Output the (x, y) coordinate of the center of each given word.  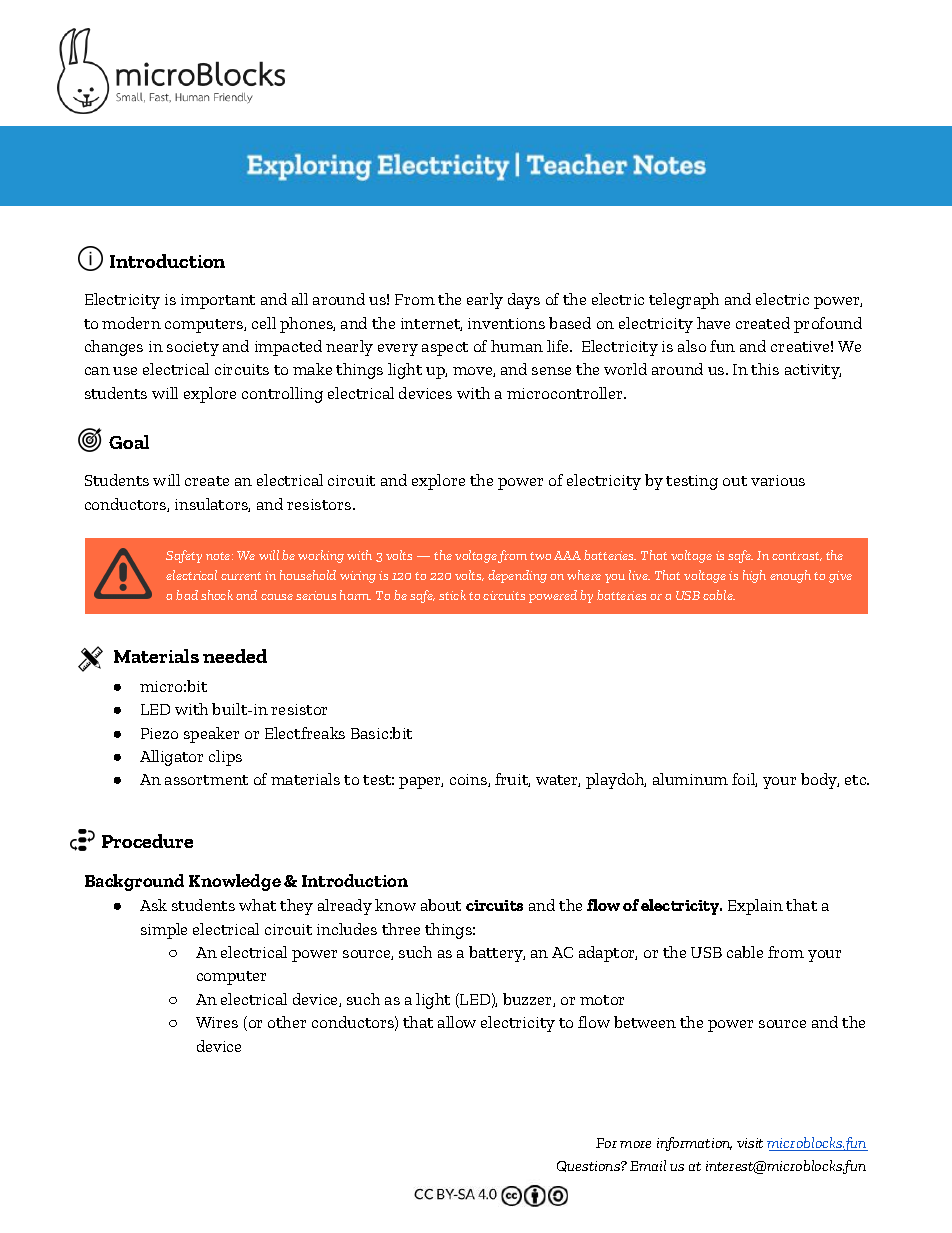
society (193, 348)
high (754, 576)
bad (187, 595)
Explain (755, 907)
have (713, 323)
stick (452, 595)
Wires (217, 1022)
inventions (506, 323)
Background (134, 882)
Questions (589, 1166)
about (441, 905)
